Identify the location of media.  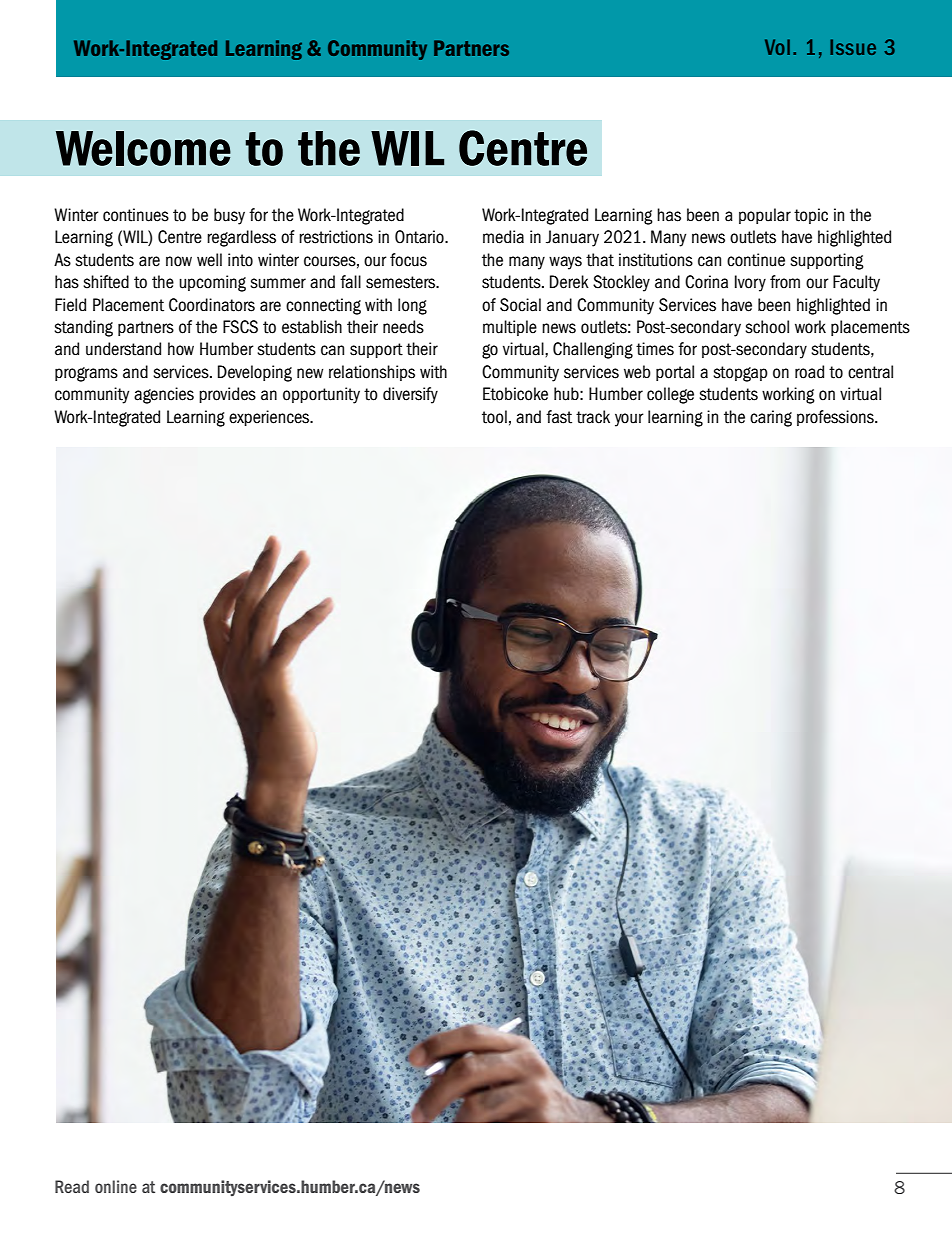
(503, 237).
